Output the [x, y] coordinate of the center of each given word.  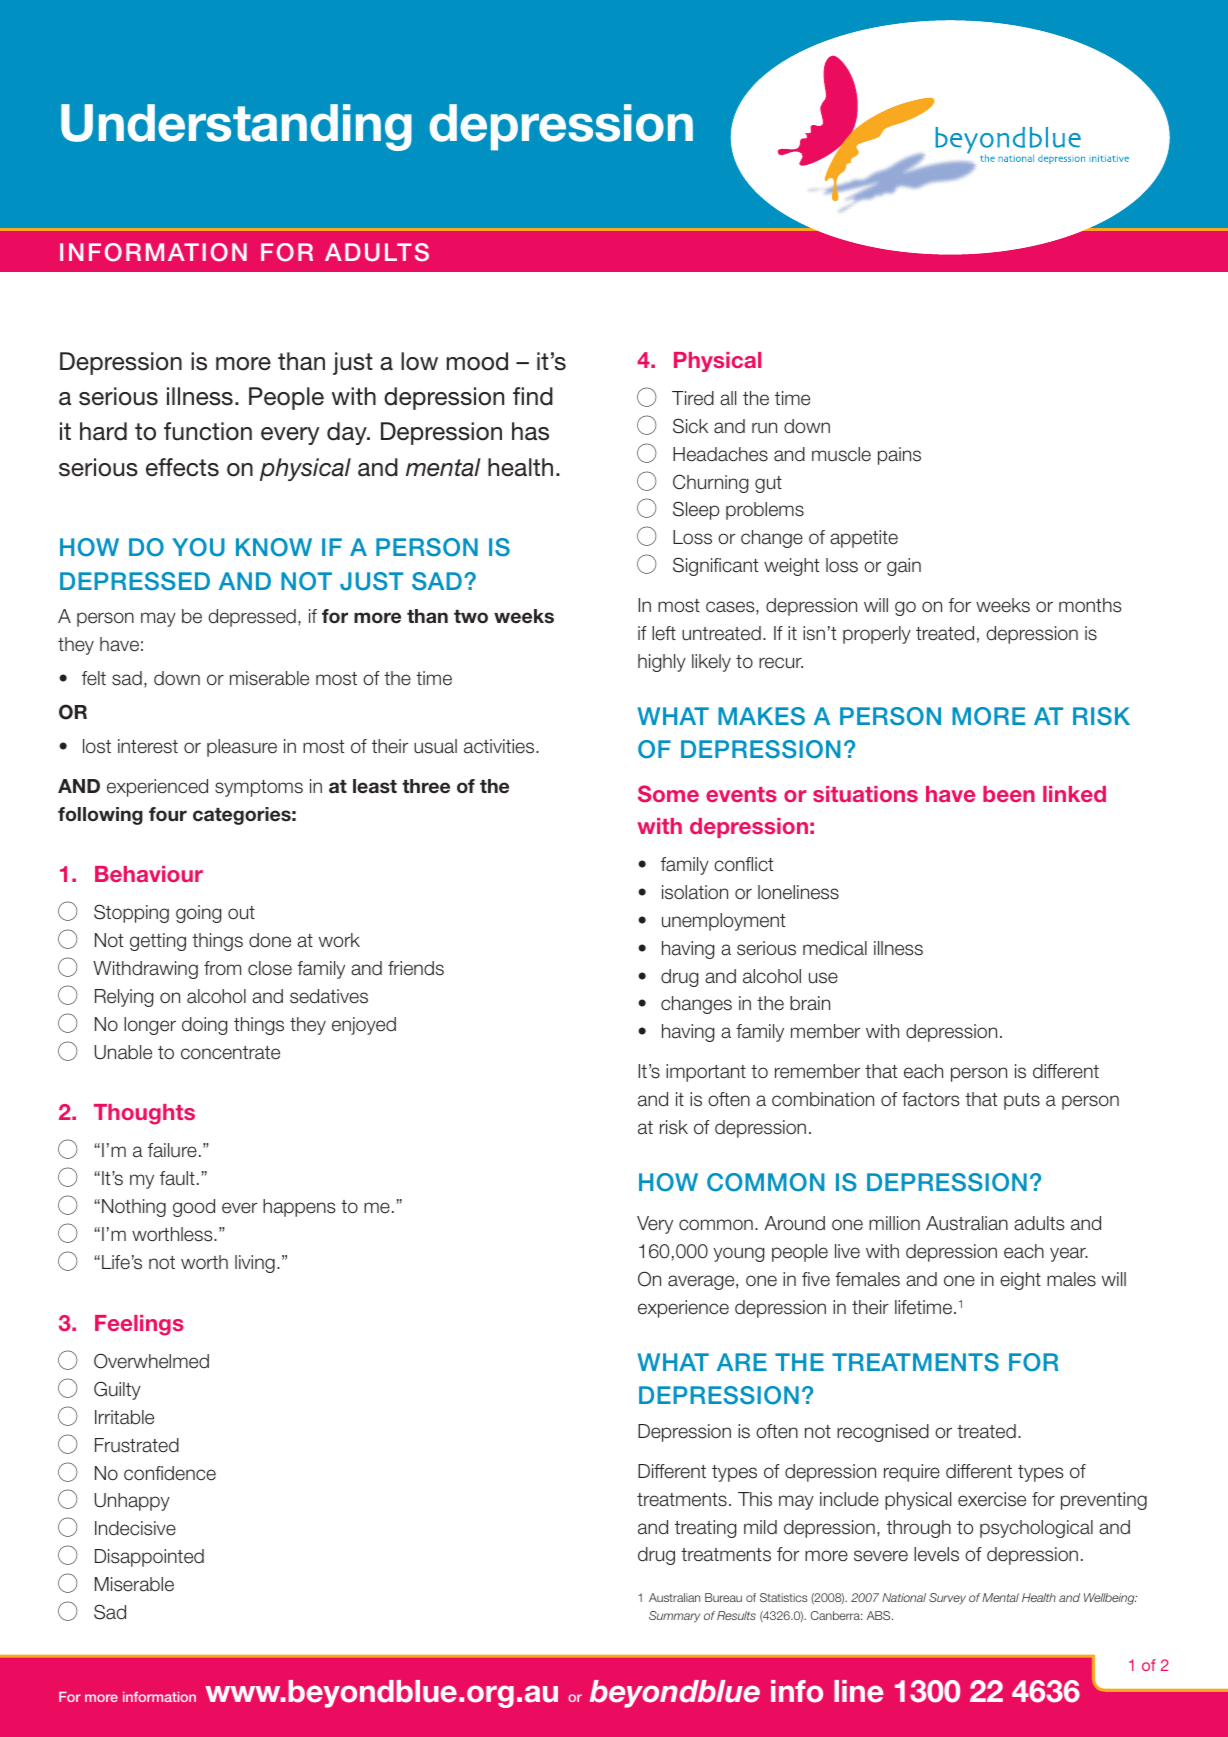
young [739, 1254]
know [274, 547]
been [1009, 794]
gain [904, 567]
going [198, 914]
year [1069, 1254]
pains [899, 456]
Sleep [696, 510]
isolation [695, 892]
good [194, 1208]
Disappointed [149, 1558]
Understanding [236, 127]
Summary [674, 1617]
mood [477, 361]
